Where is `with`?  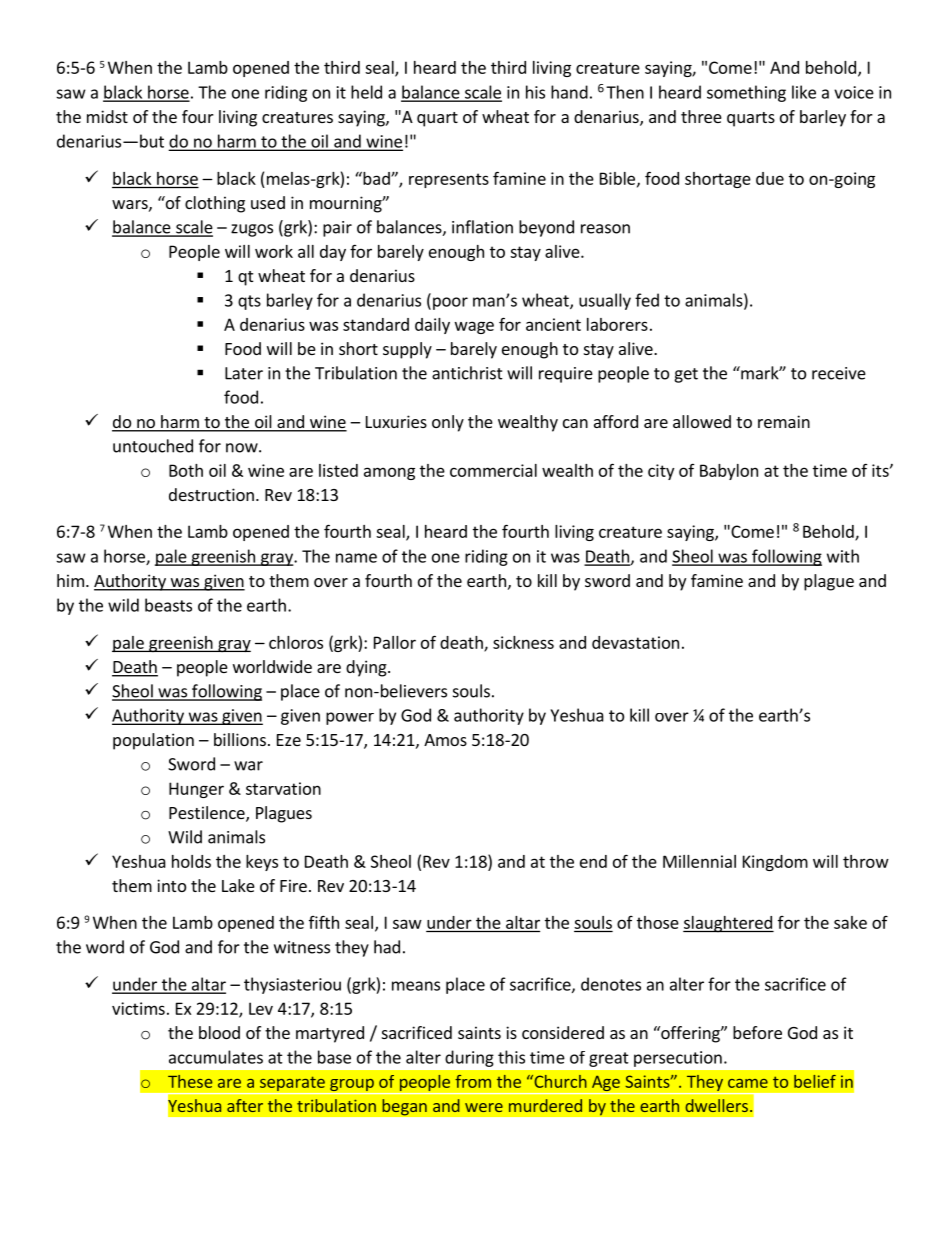 with is located at coordinates (843, 556).
